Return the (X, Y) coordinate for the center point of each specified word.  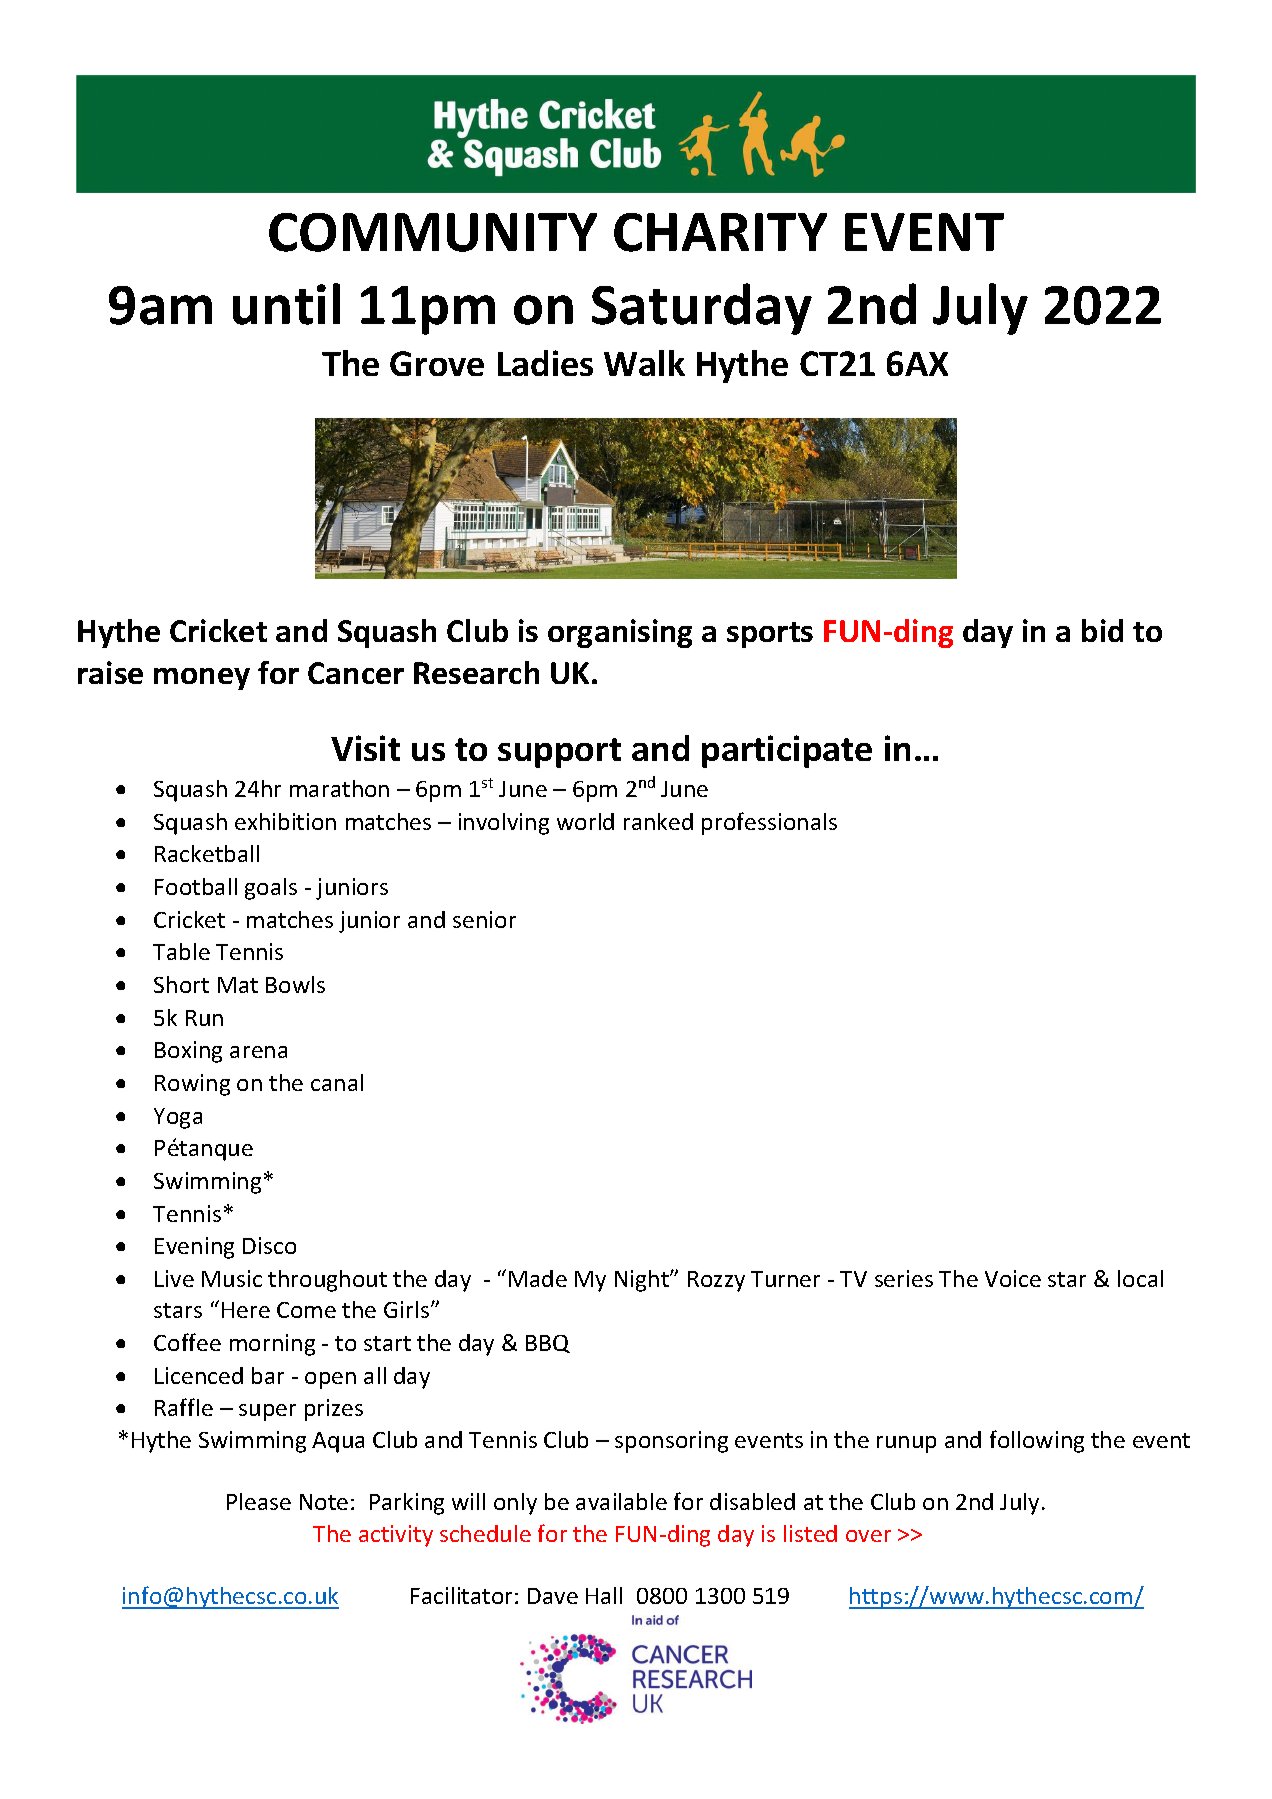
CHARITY (720, 232)
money (202, 679)
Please (259, 1501)
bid (1102, 630)
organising (620, 633)
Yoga (178, 1118)
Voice (1013, 1278)
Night (643, 1281)
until (286, 304)
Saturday (702, 309)
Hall (604, 1595)
